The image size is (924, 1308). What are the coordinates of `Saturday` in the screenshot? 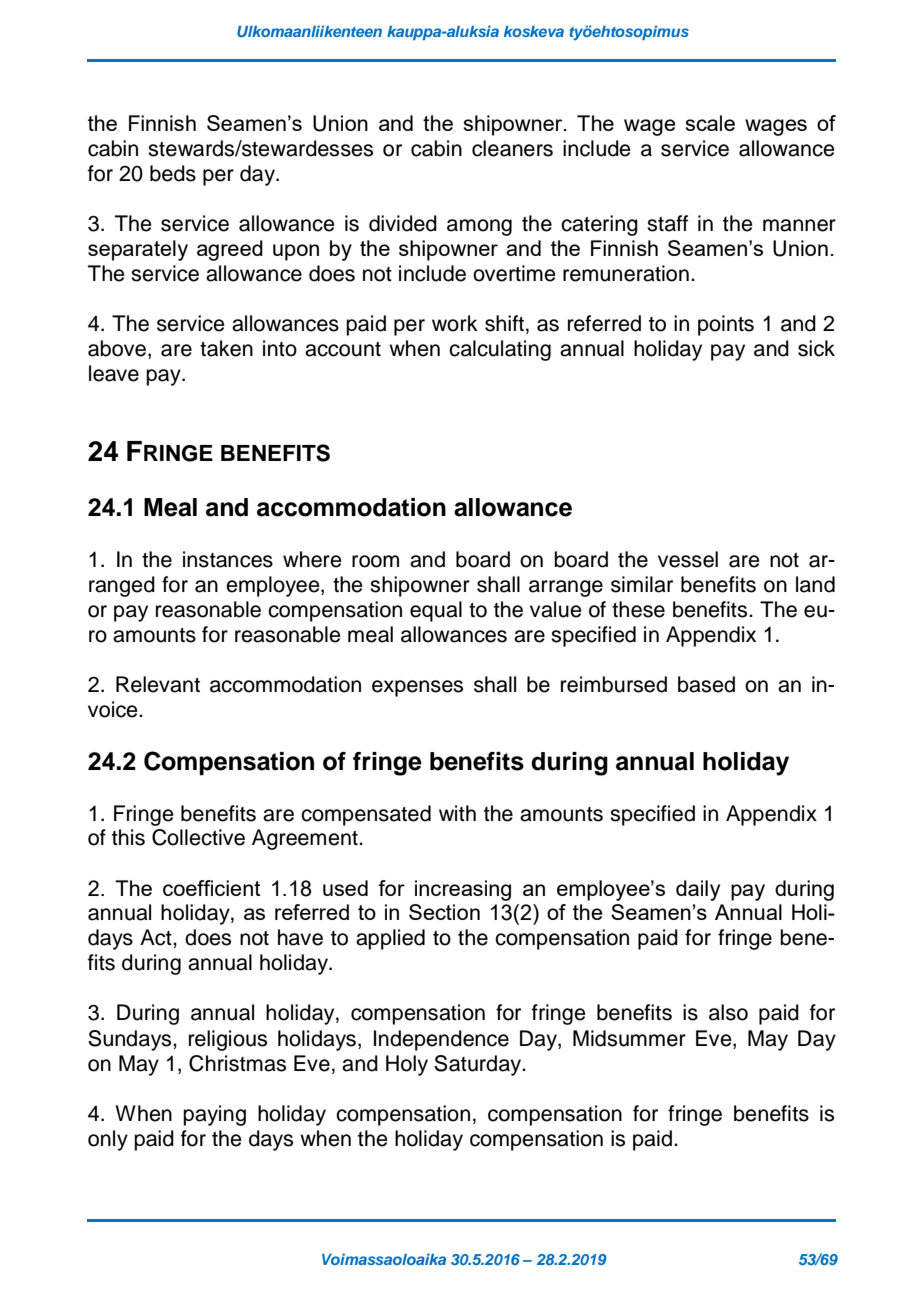 It's located at (479, 1065).
